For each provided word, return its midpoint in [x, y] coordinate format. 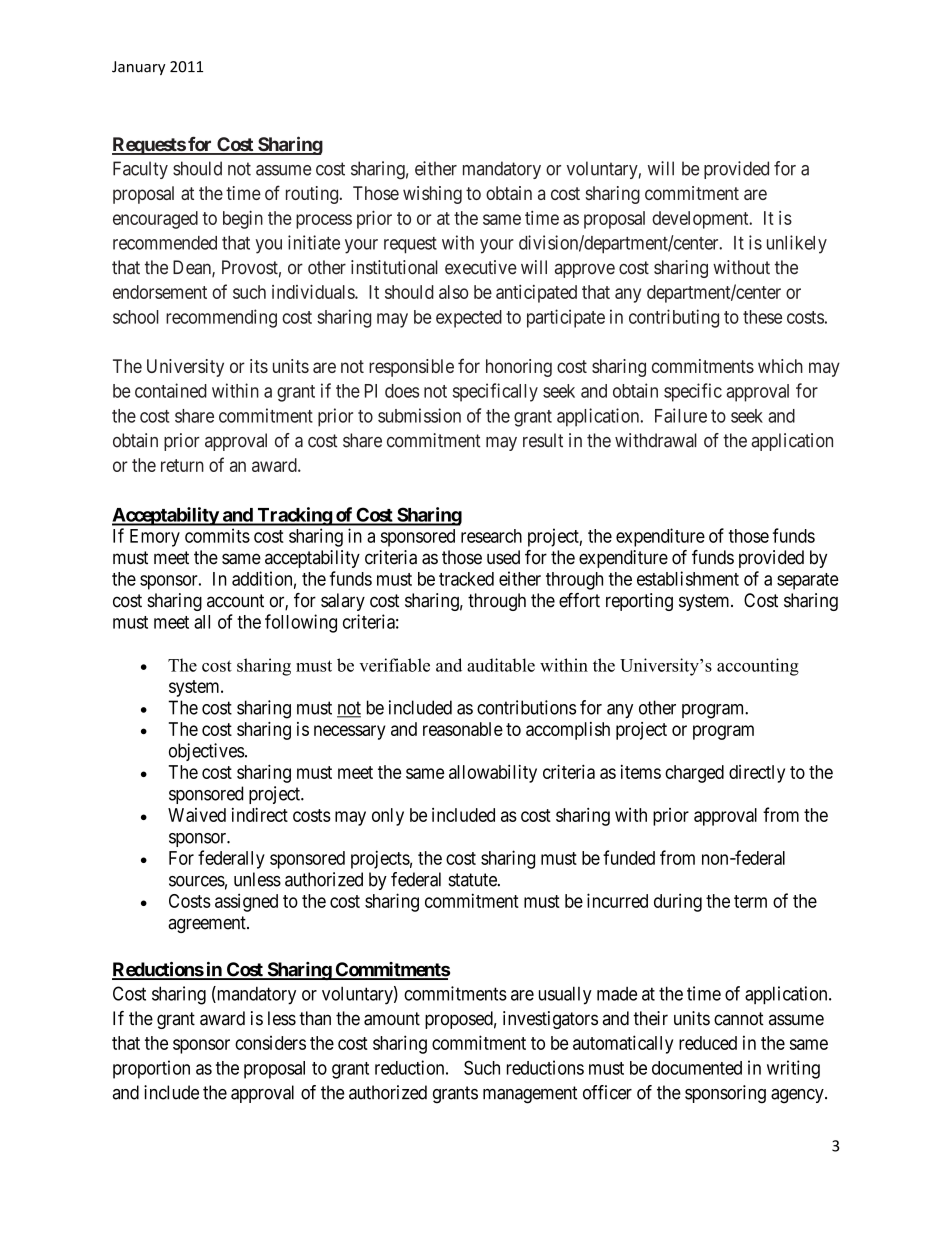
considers [270, 1043]
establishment [688, 578]
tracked [466, 579]
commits [217, 535]
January [138, 68]
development [701, 220]
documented [697, 1068]
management [530, 1095]
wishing [432, 195]
